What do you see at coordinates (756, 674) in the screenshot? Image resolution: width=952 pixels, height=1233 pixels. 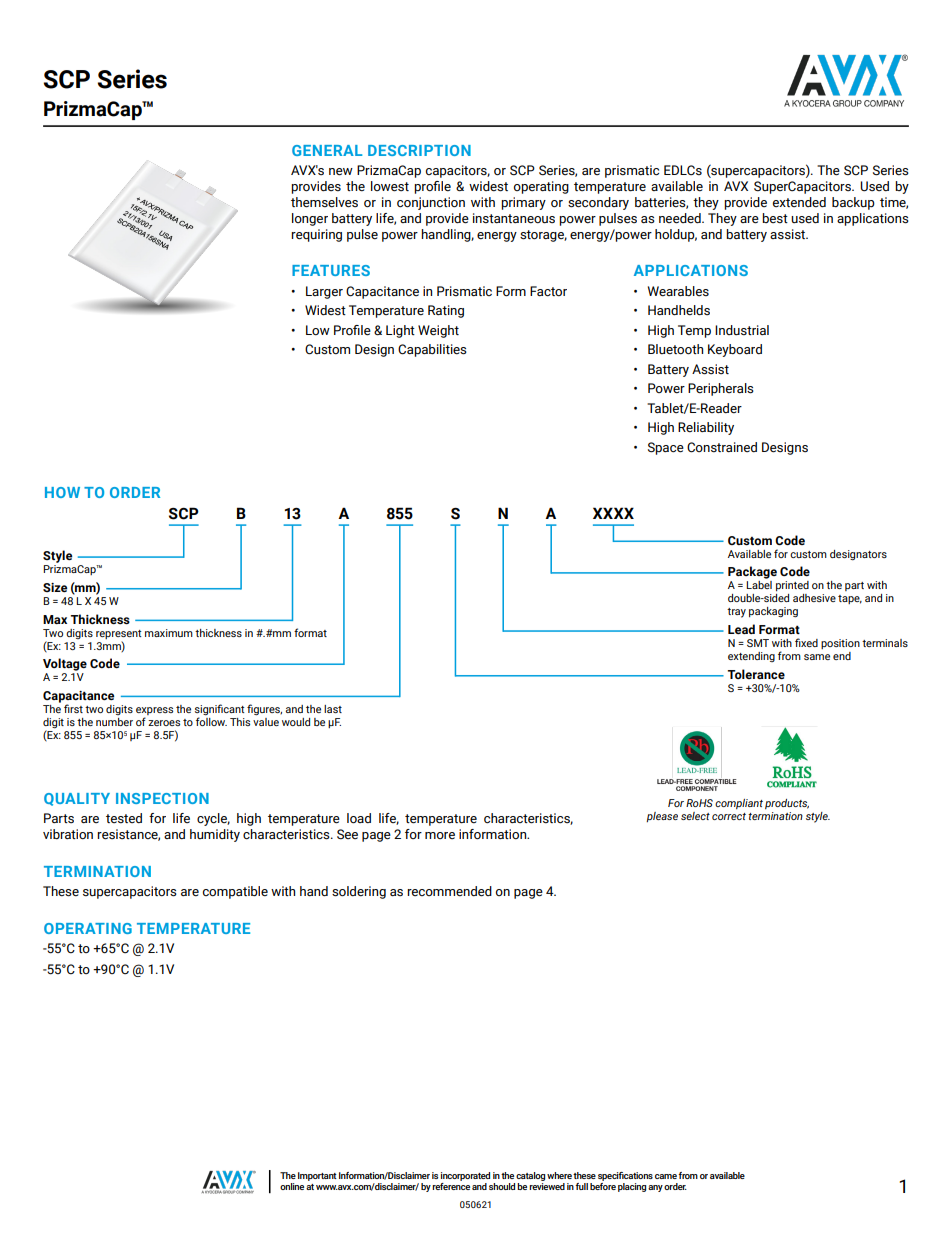 I see `Tolerance` at bounding box center [756, 674].
